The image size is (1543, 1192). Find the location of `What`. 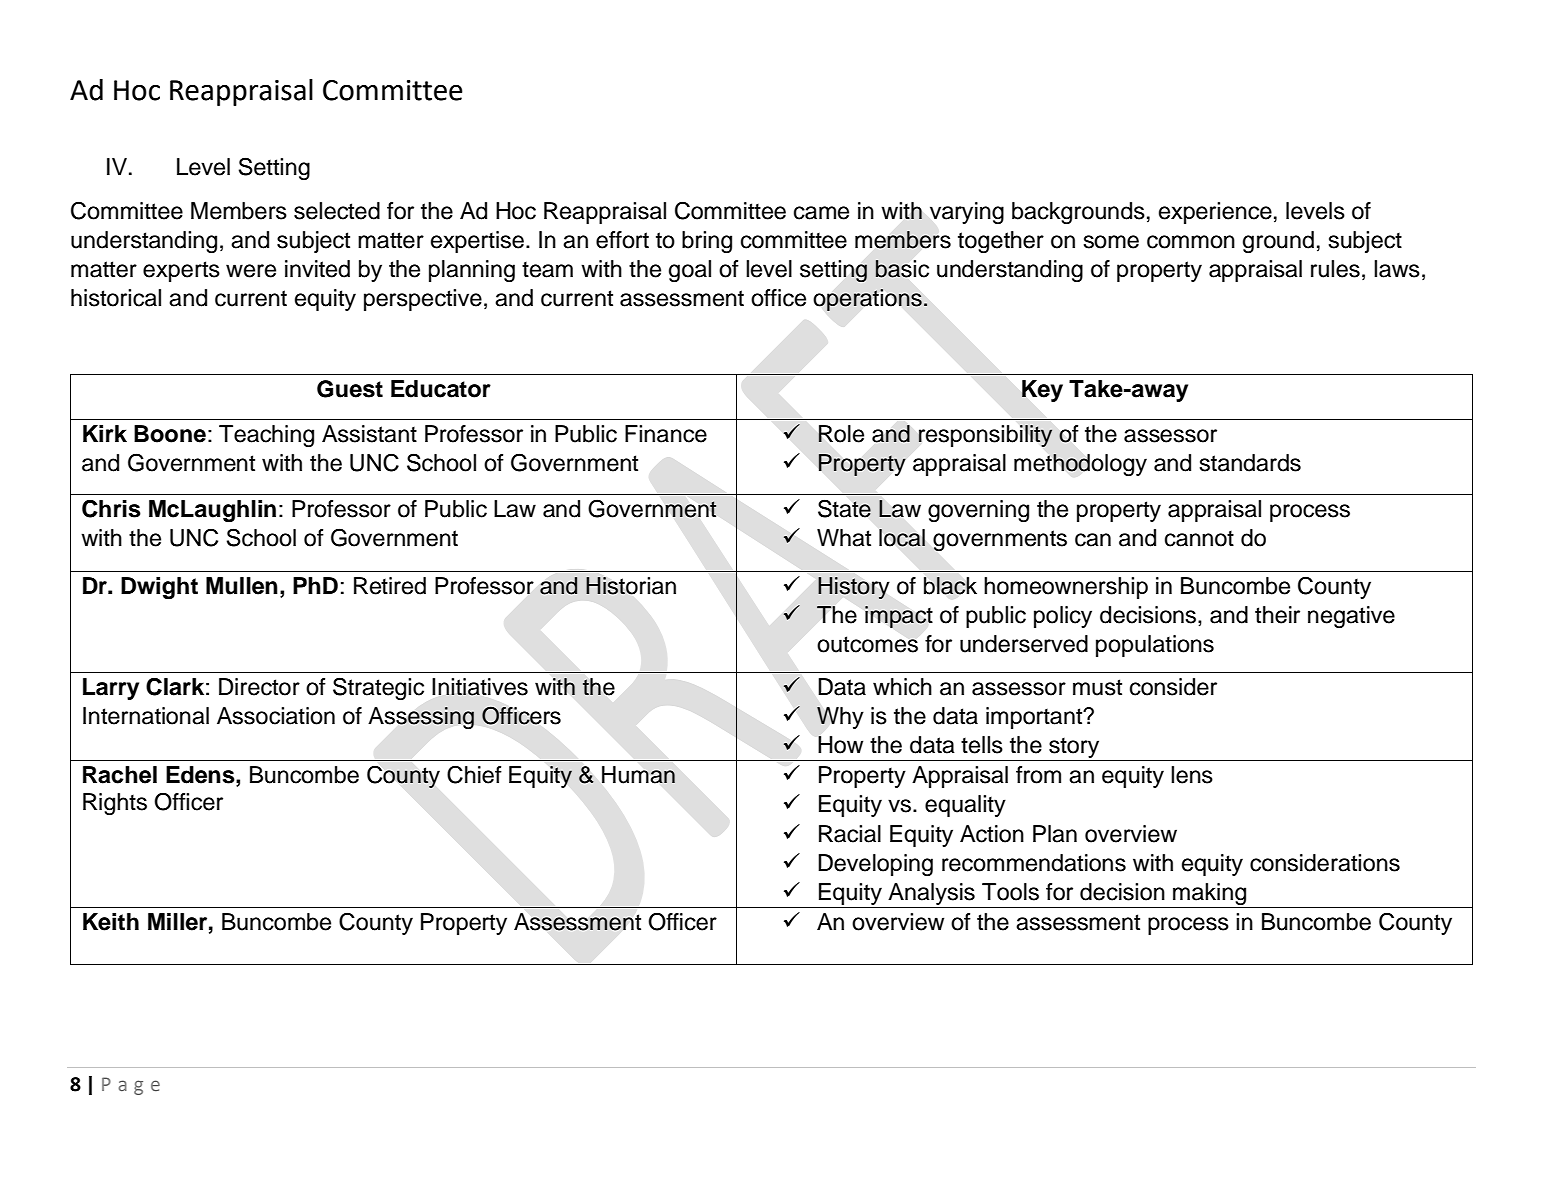

What is located at coordinates (844, 538).
